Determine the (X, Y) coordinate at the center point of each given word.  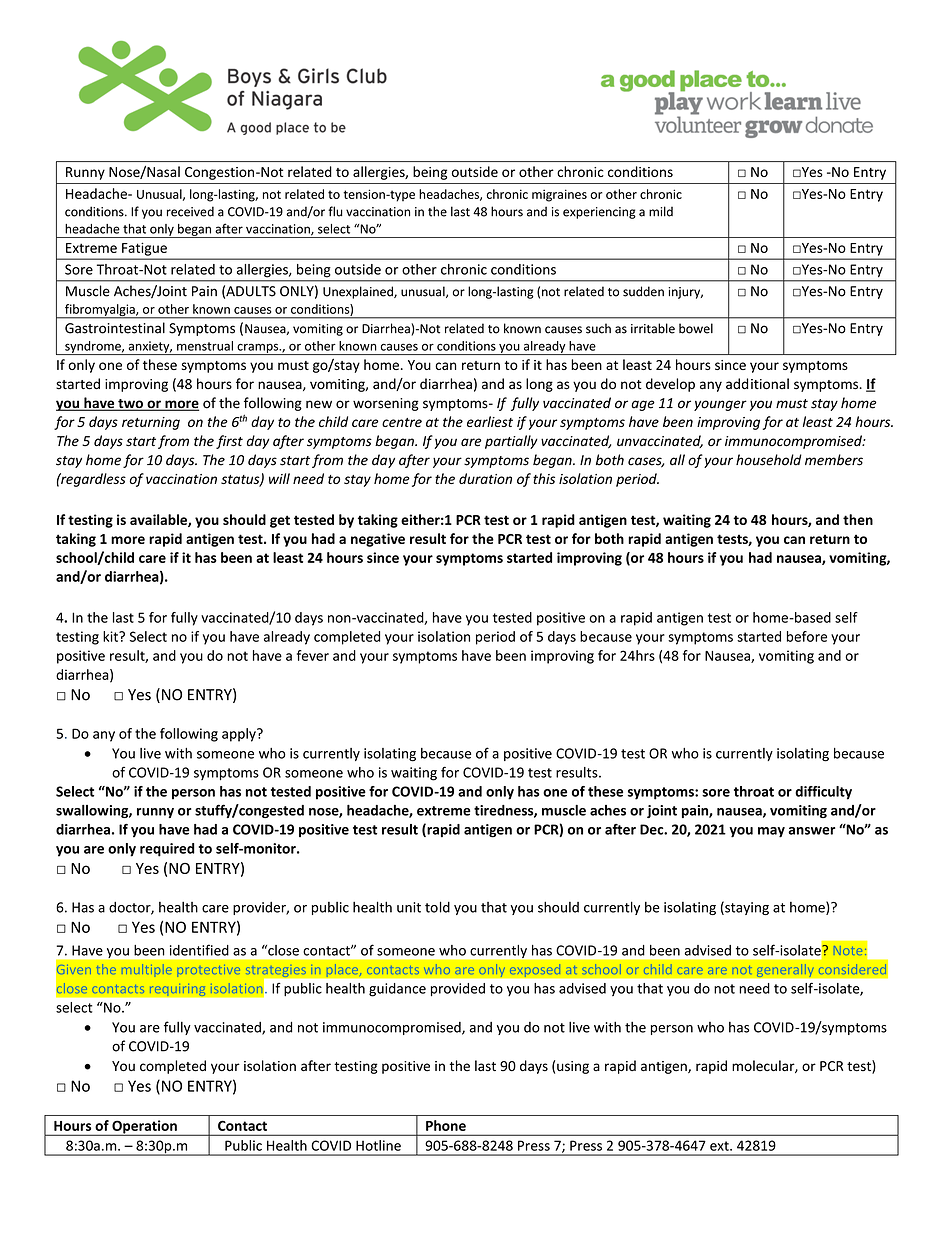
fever (313, 655)
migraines (559, 195)
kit (111, 636)
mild (661, 211)
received (190, 211)
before (807, 636)
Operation (144, 1128)
